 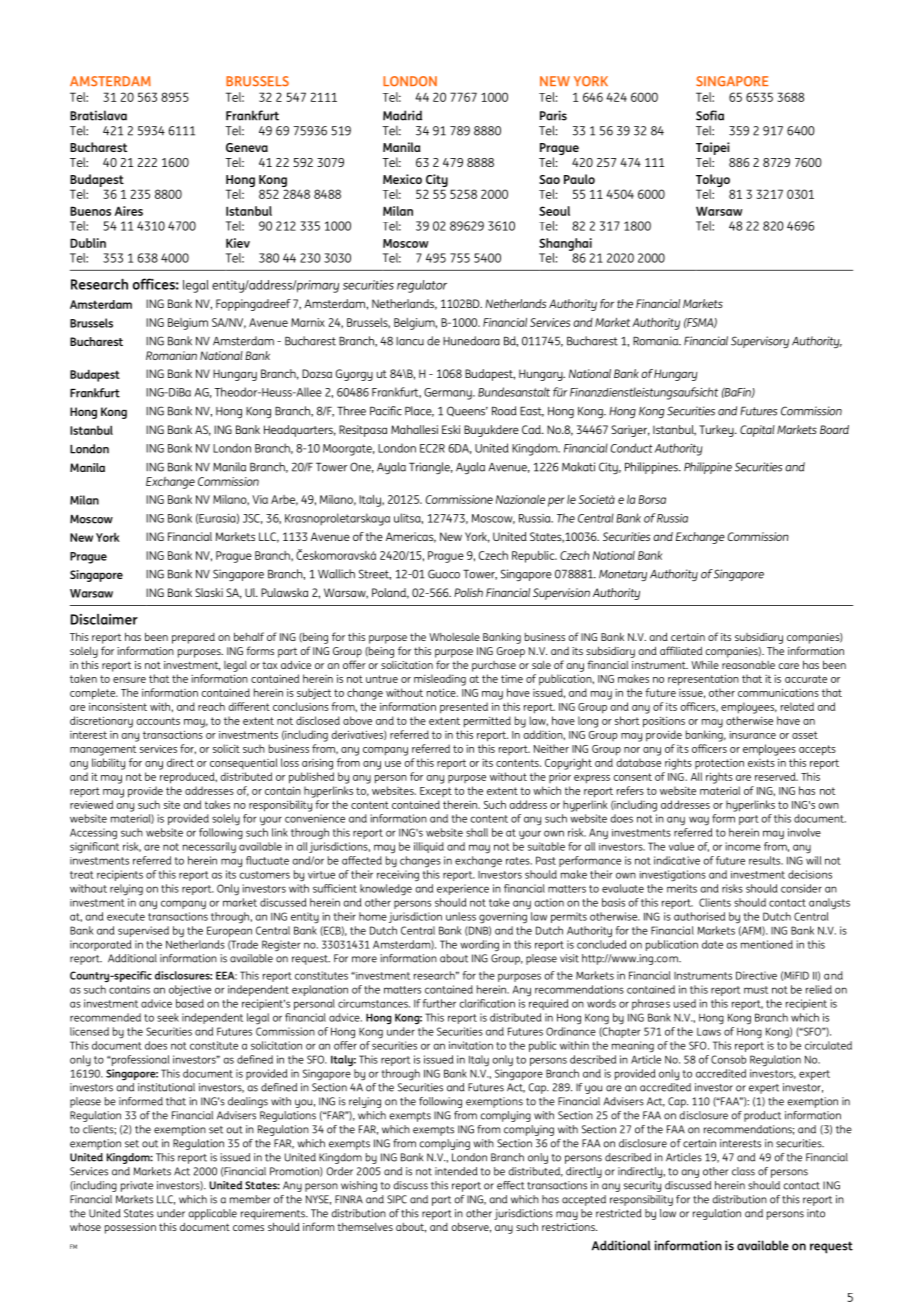 I want to click on shall, so click(x=477, y=832).
